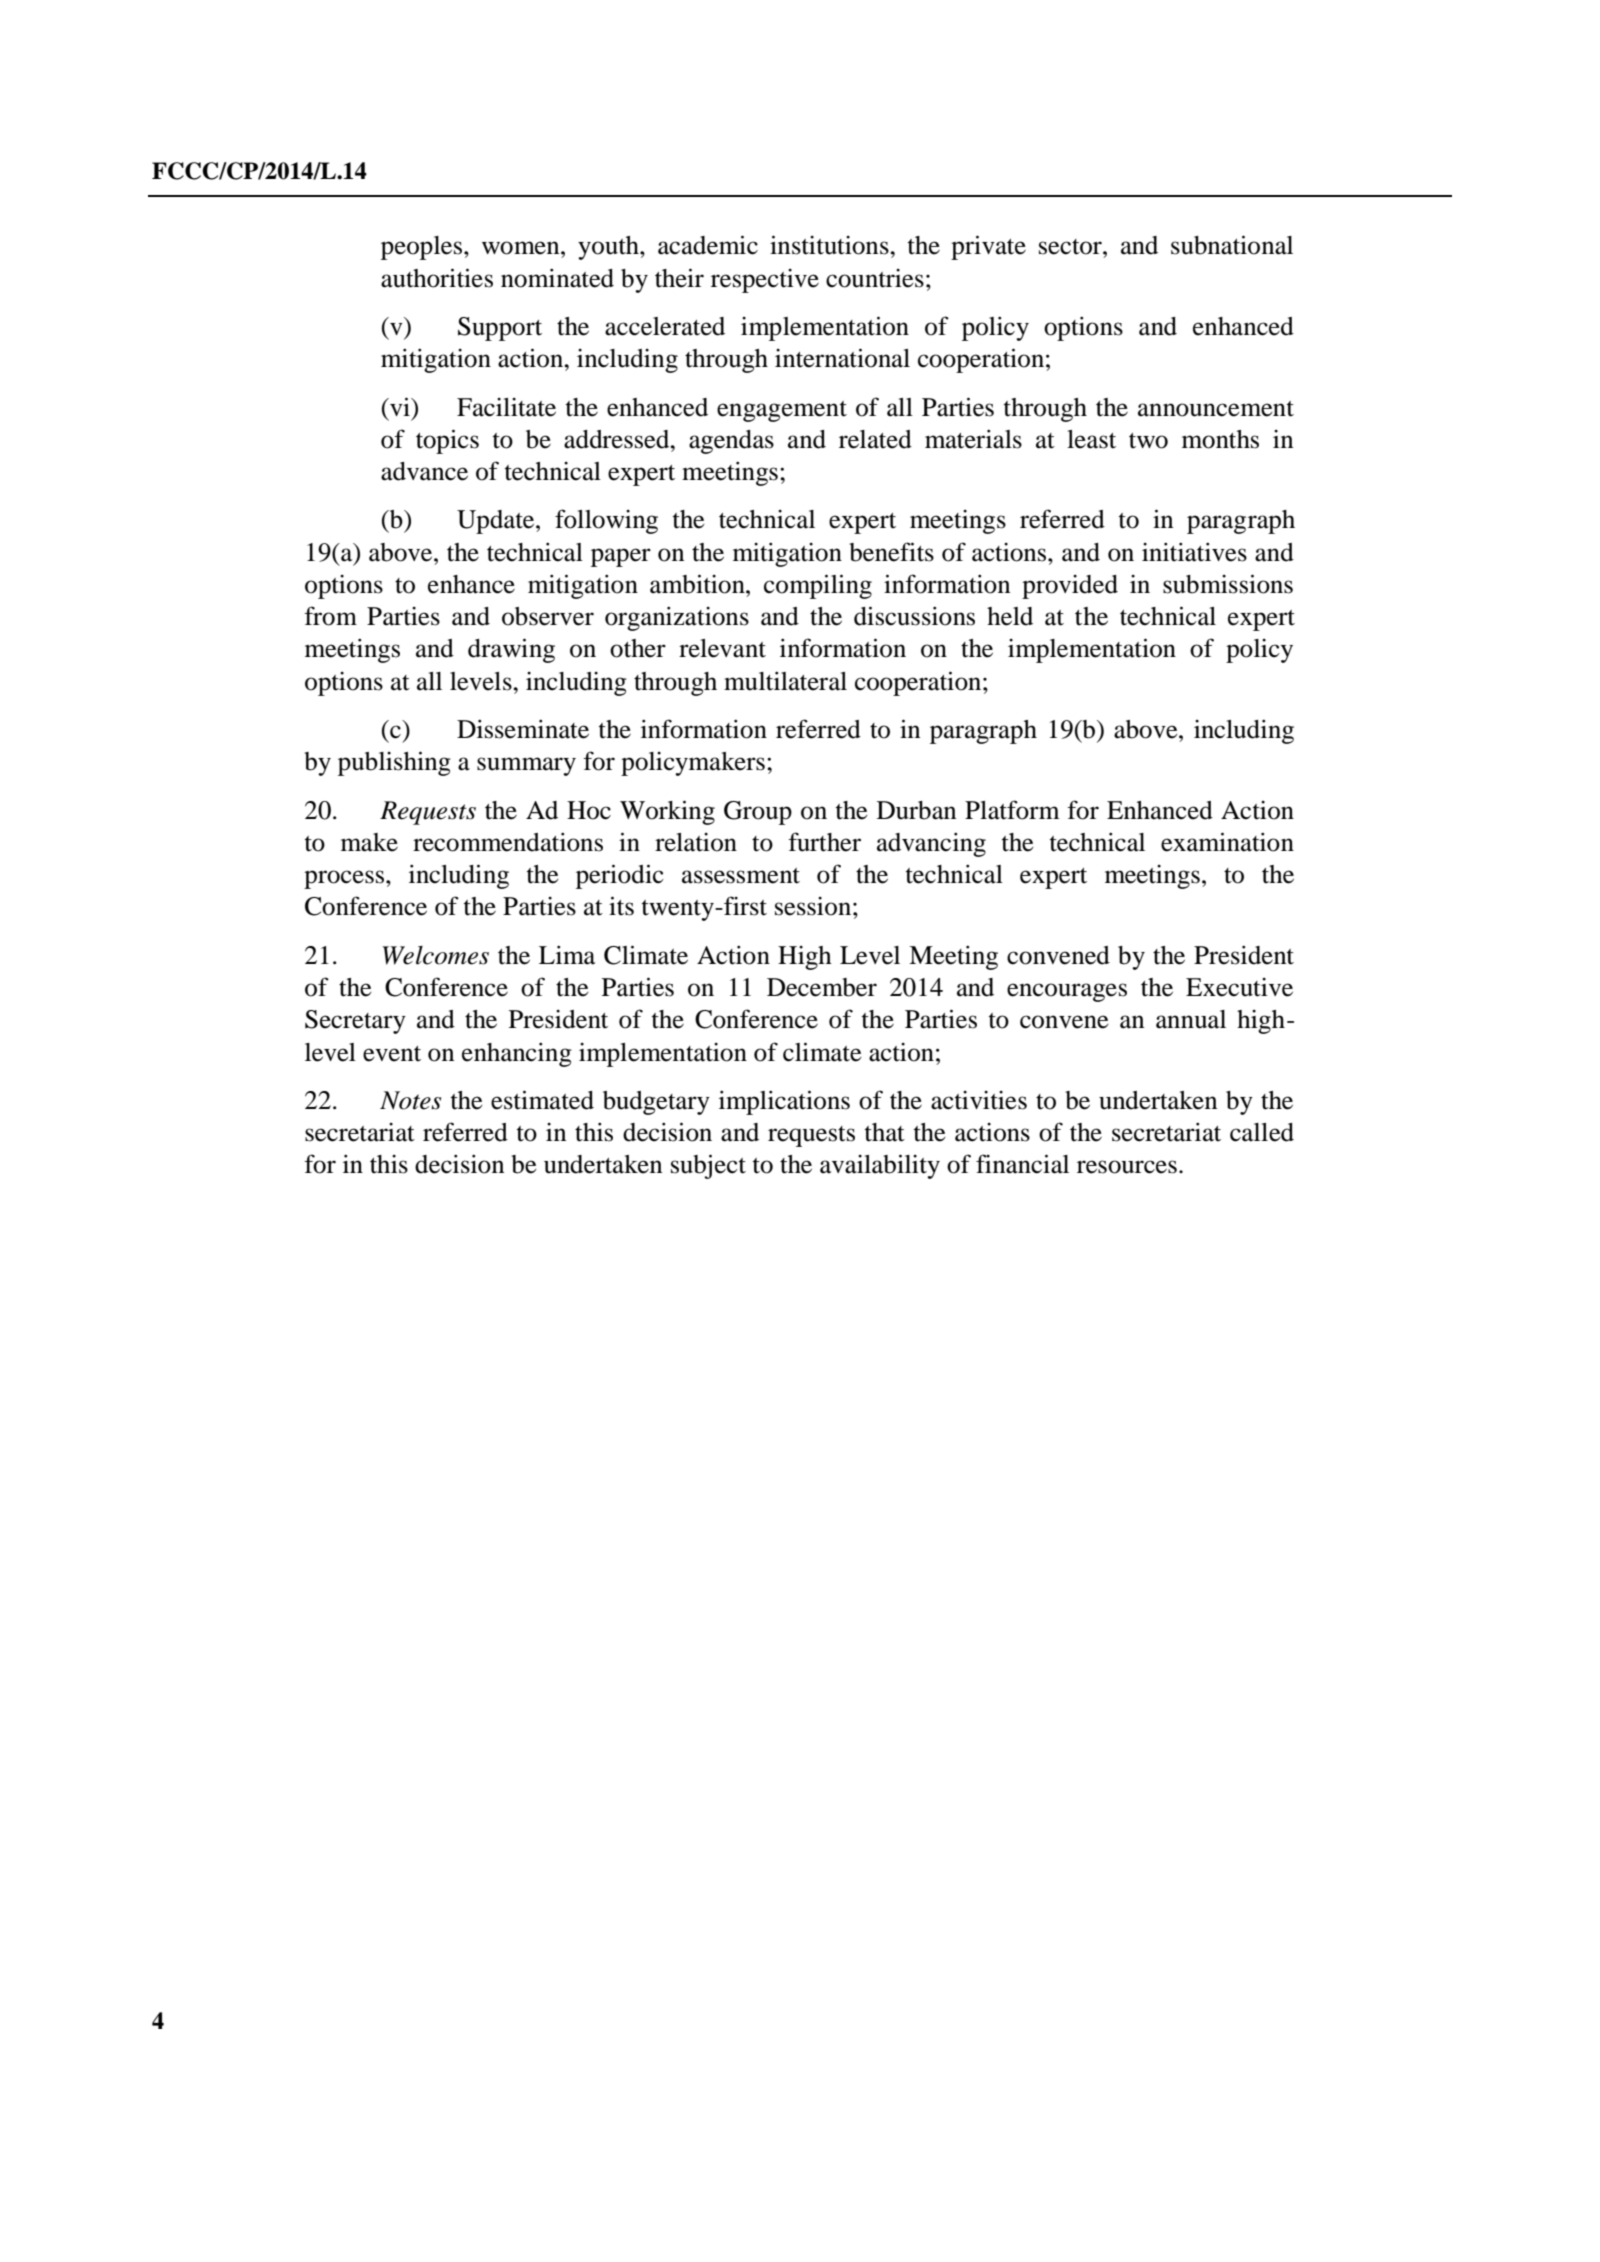 The width and height of the document is (1600, 2262). What do you see at coordinates (1227, 842) in the document?
I see `examination` at bounding box center [1227, 842].
